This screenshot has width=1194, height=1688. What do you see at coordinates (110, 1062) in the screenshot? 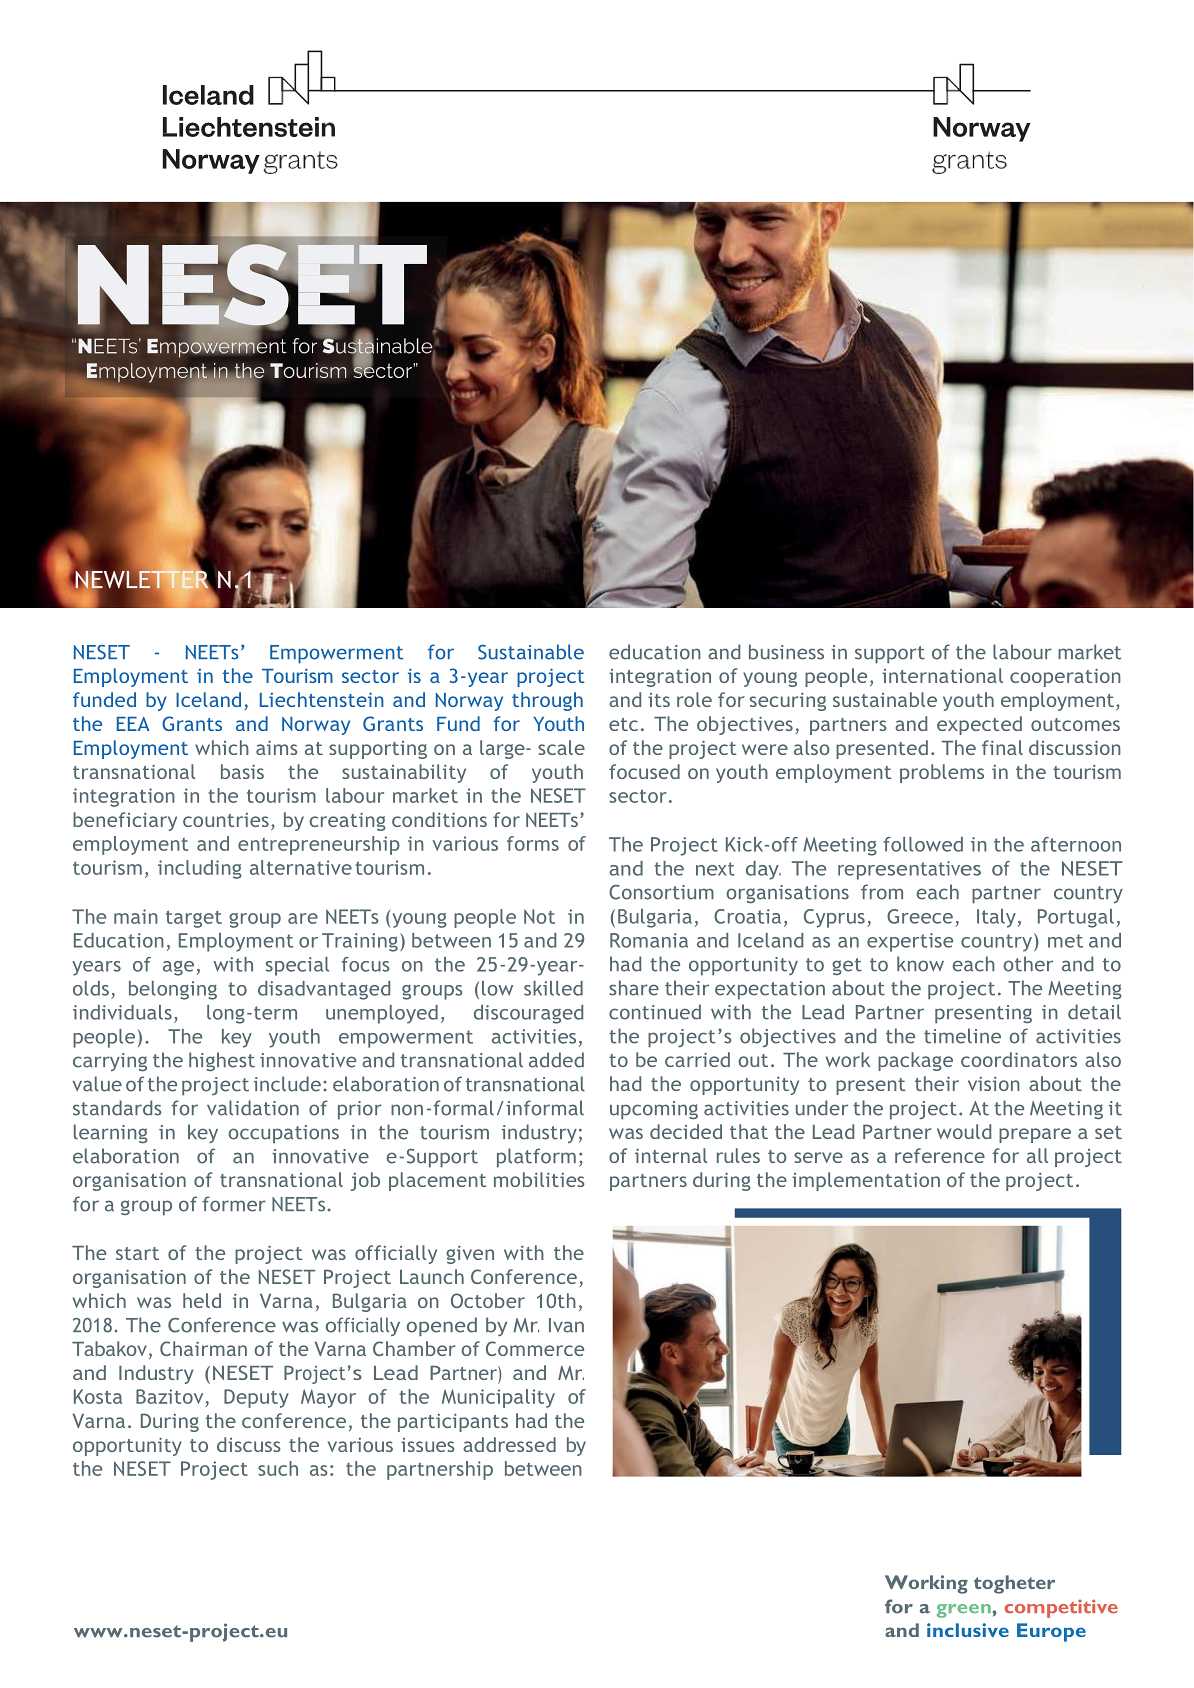
I see `carrying` at bounding box center [110, 1062].
